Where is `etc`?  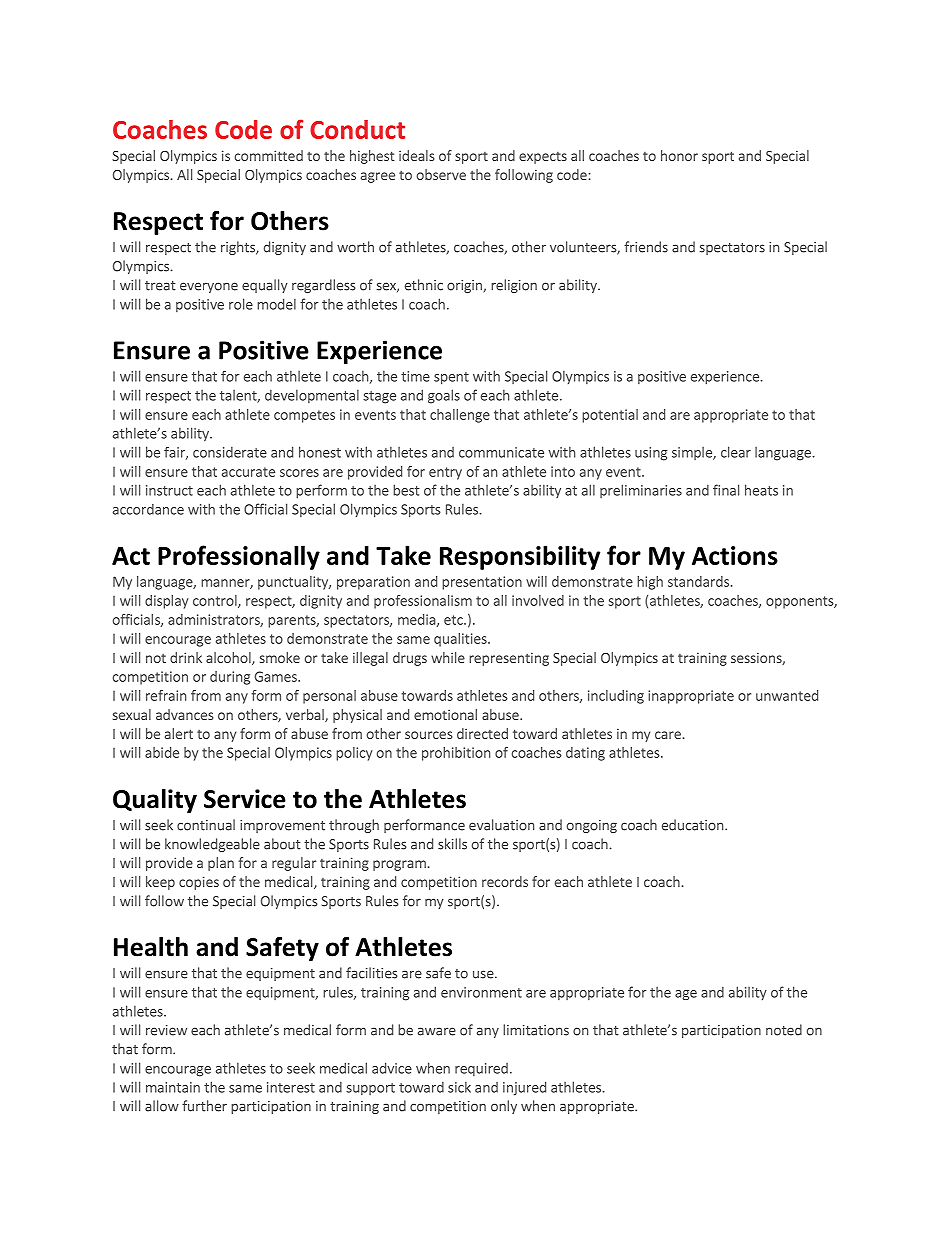
etc is located at coordinates (454, 620).
